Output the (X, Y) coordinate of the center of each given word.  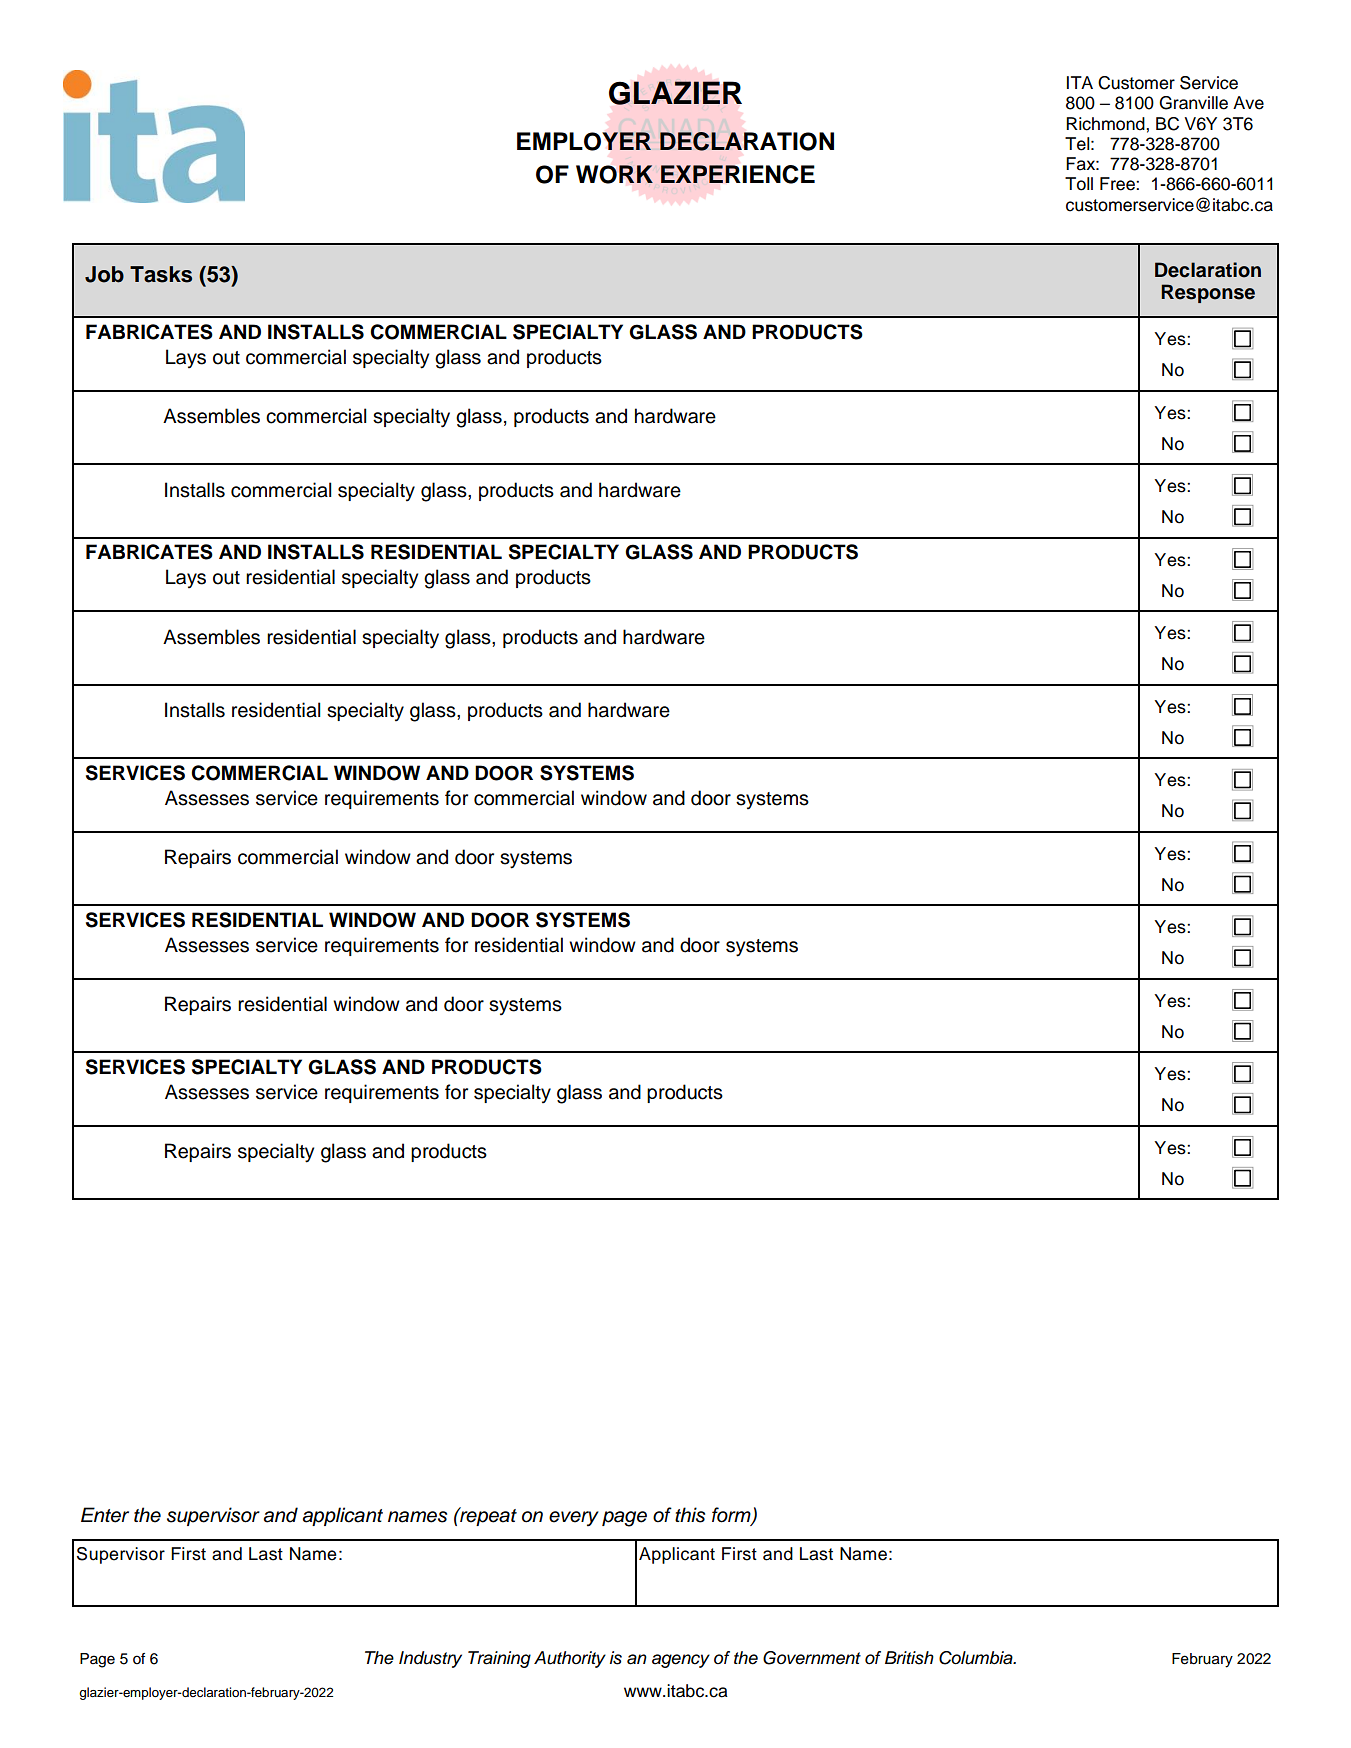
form (732, 1516)
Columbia (977, 1658)
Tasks (161, 274)
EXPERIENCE (737, 174)
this (690, 1515)
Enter (105, 1515)
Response (1208, 293)
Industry (430, 1659)
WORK (614, 174)
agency (681, 1661)
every (574, 1519)
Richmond (1106, 124)
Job (104, 274)
